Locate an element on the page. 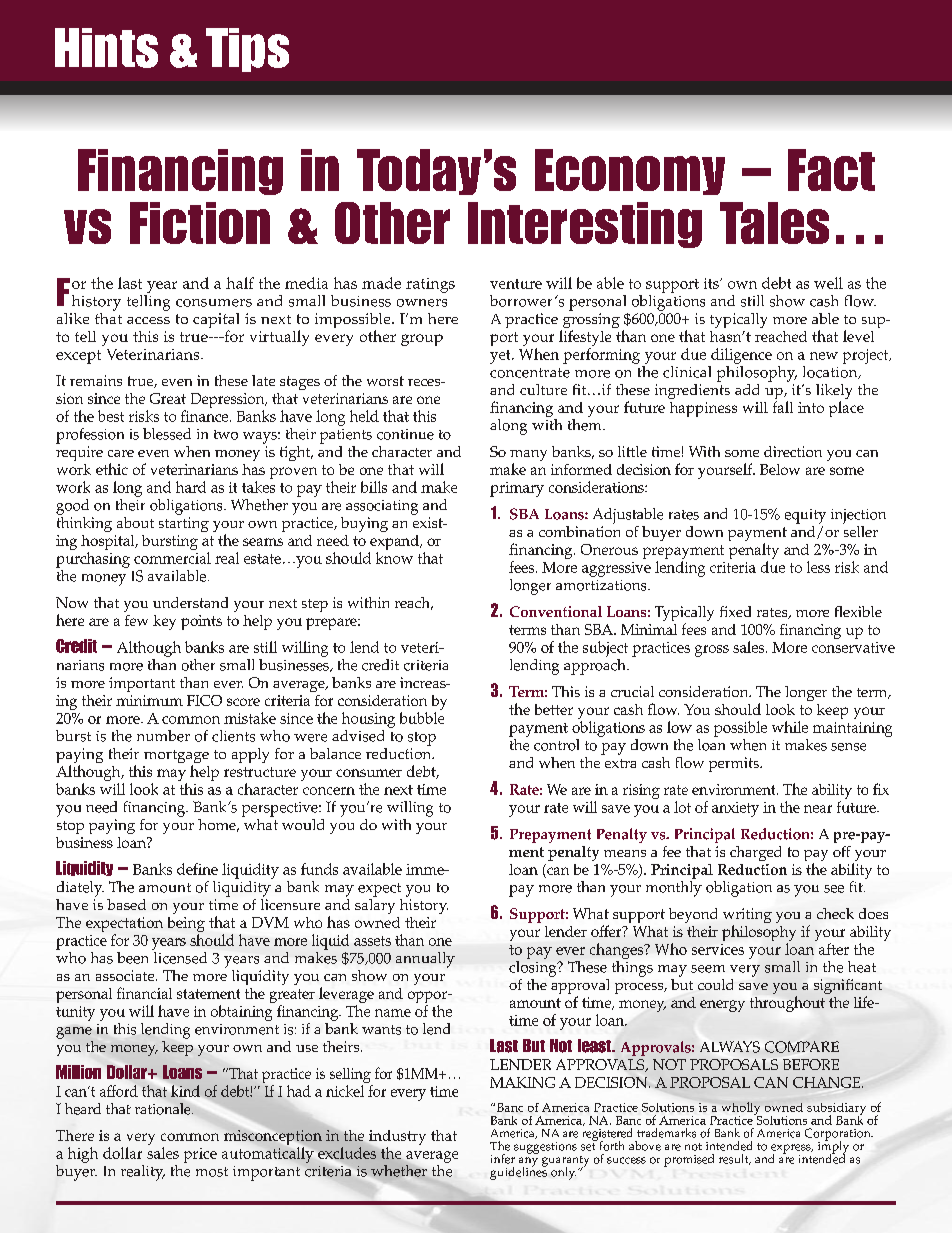  Fact is located at coordinates (831, 170).
